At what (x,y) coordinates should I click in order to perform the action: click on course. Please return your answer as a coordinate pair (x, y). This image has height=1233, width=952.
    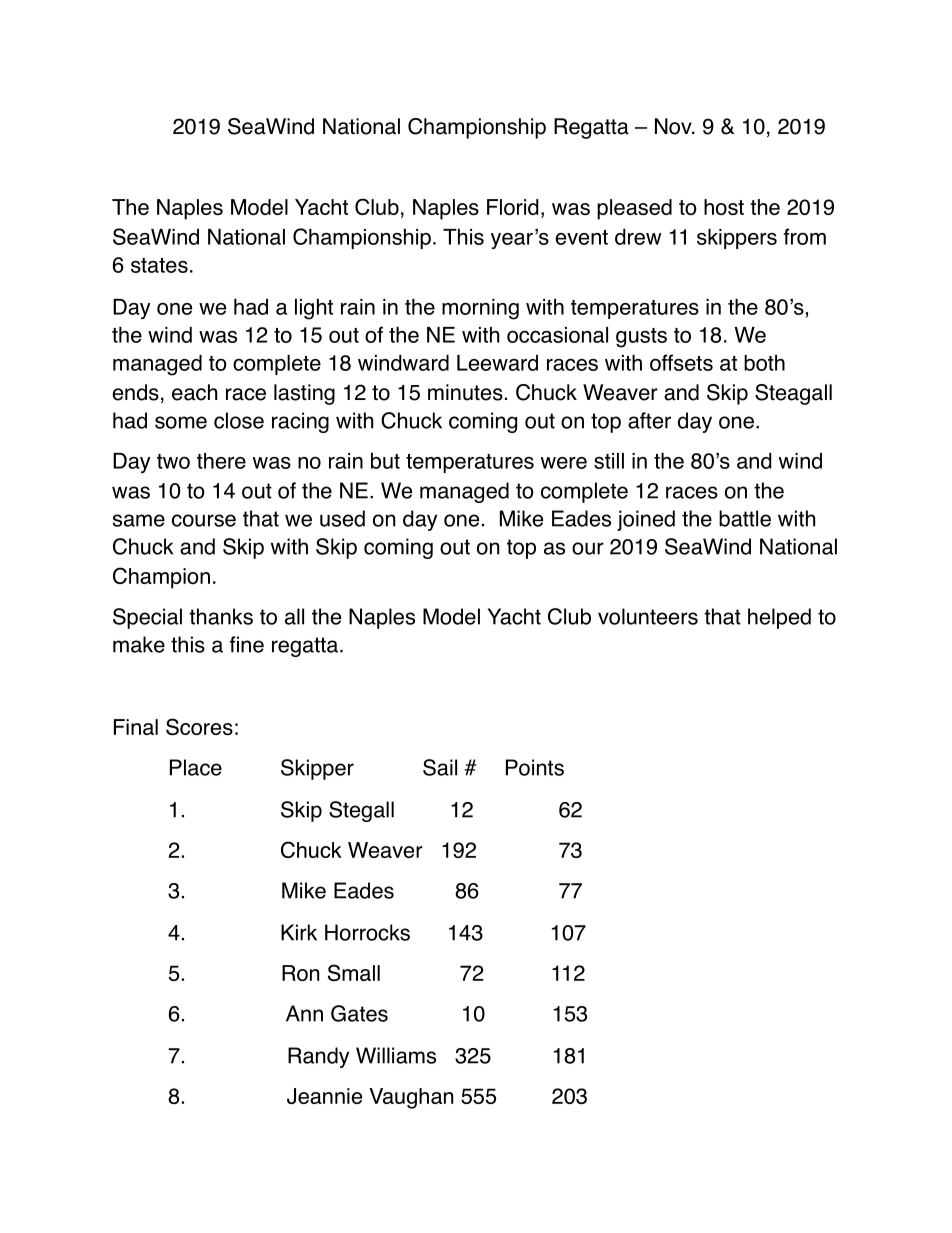
    Looking at the image, I should click on (204, 520).
